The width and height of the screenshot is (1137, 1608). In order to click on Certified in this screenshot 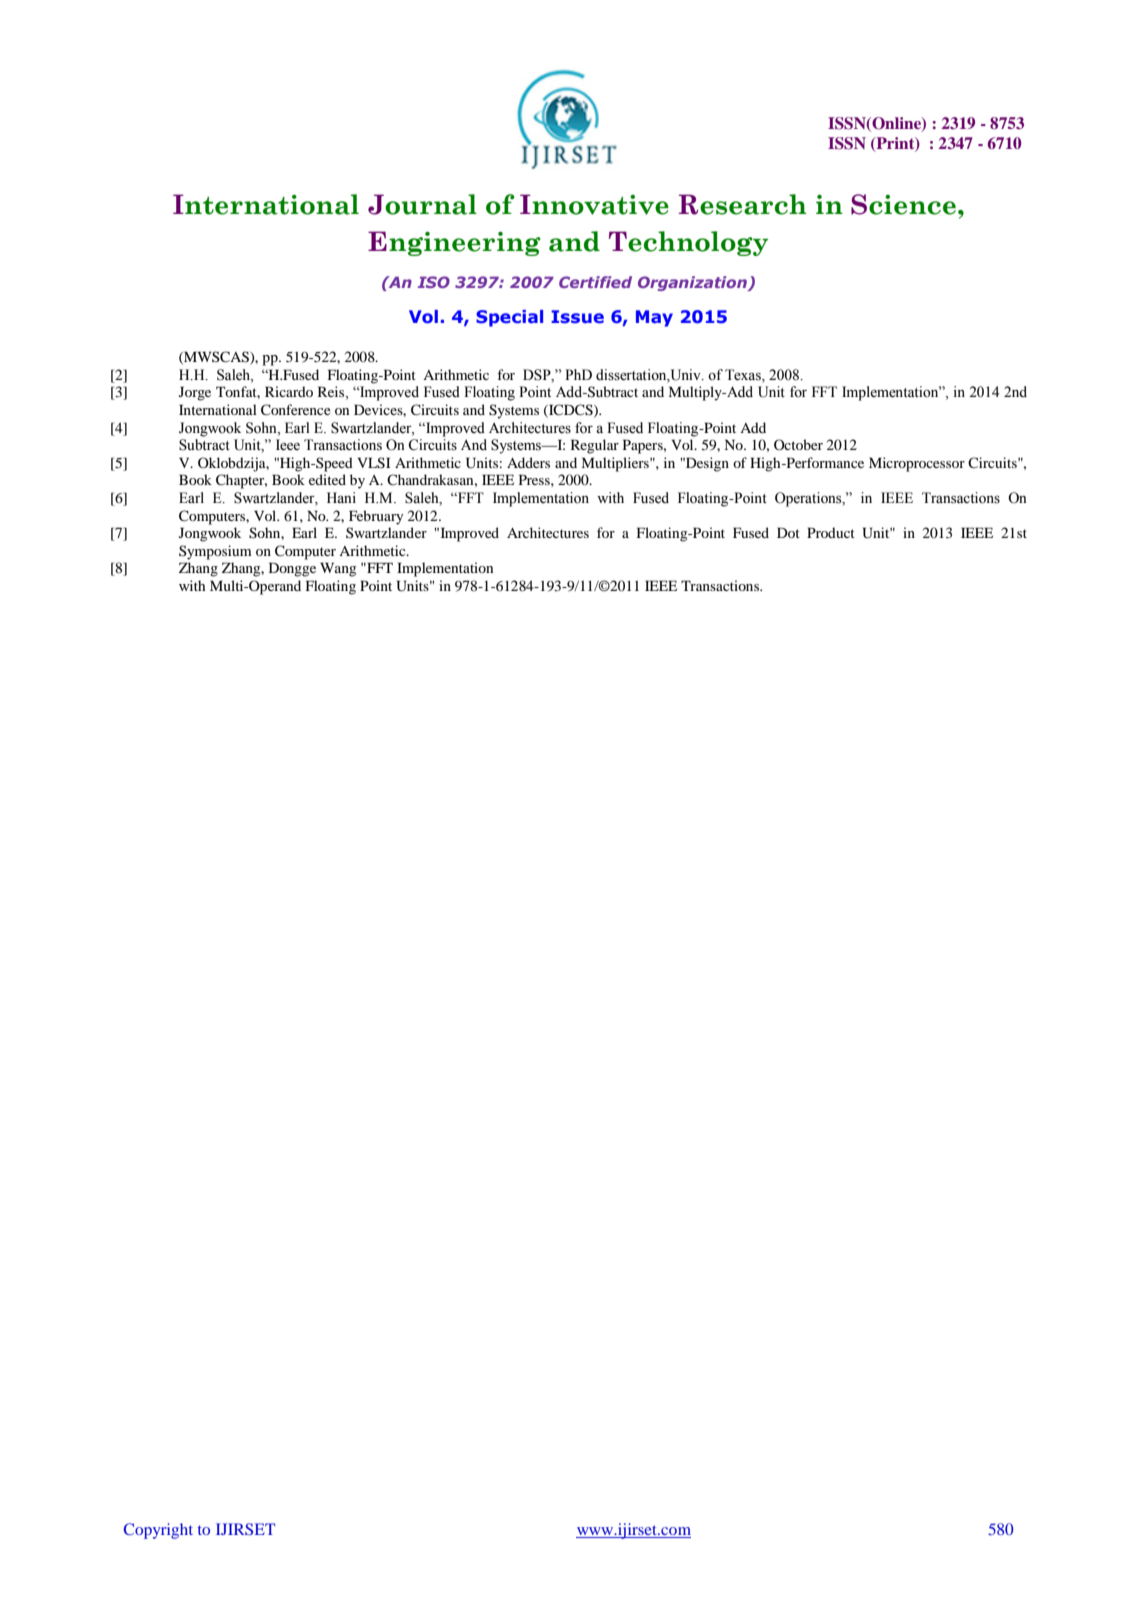, I will do `click(595, 282)`.
